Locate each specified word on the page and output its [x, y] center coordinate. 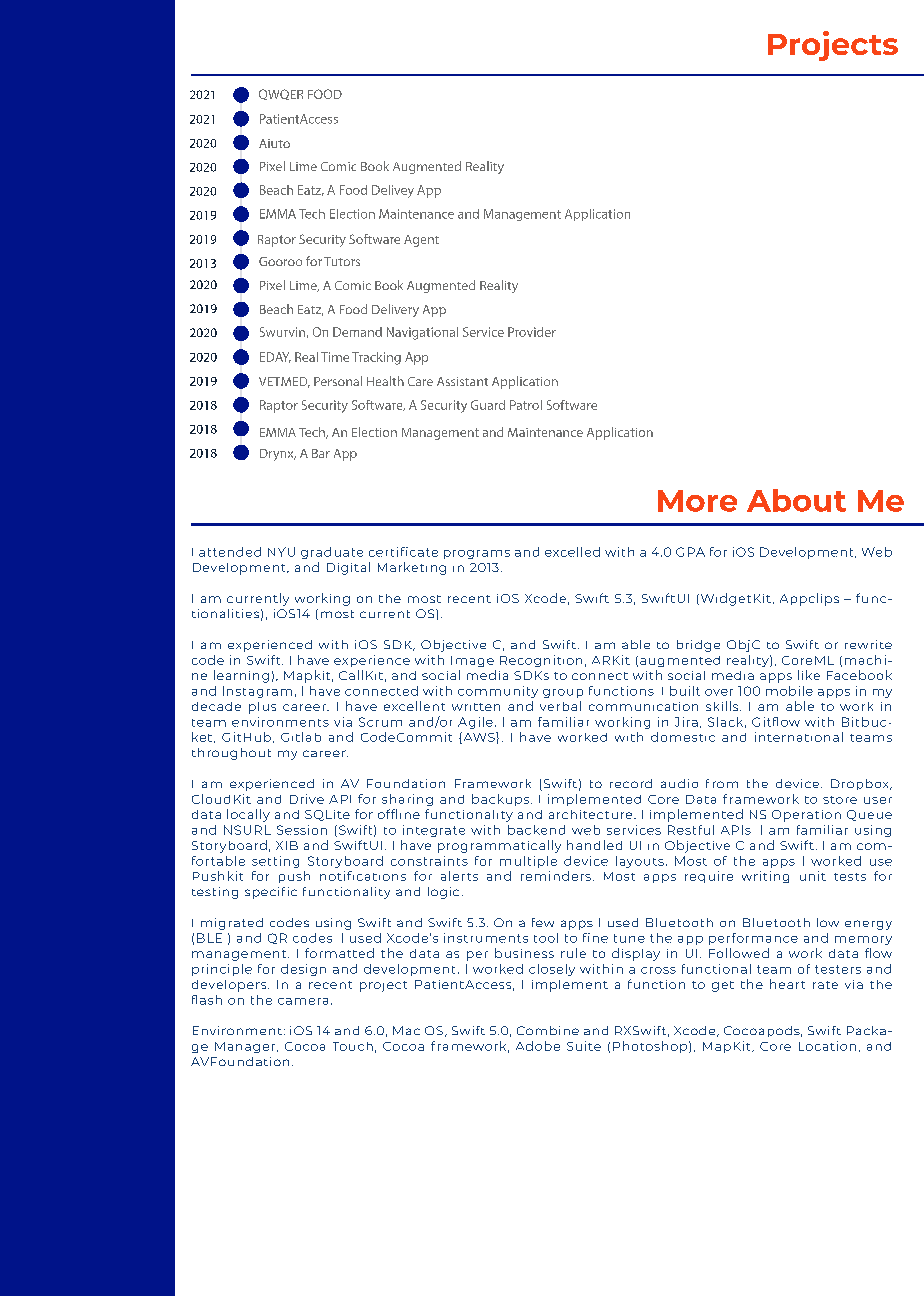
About [796, 500]
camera [303, 1001]
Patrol [526, 405]
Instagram [257, 692]
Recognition [541, 661]
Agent [421, 241]
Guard [488, 405]
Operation [806, 816]
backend [536, 830]
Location [827, 1046]
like [809, 675]
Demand [357, 332]
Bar [321, 453]
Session [302, 830]
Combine [548, 1030]
